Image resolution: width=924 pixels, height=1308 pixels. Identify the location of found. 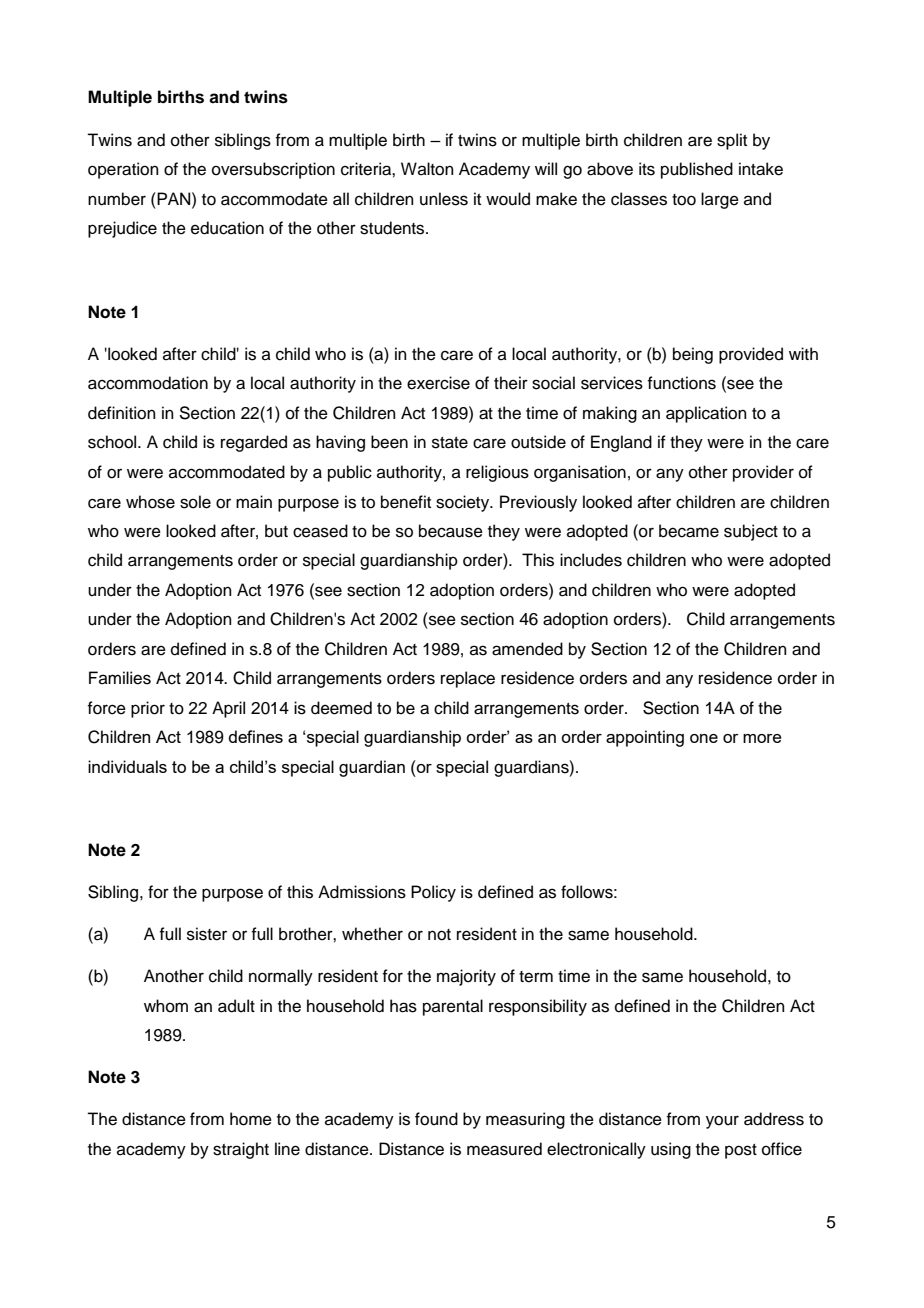
(436, 1119).
